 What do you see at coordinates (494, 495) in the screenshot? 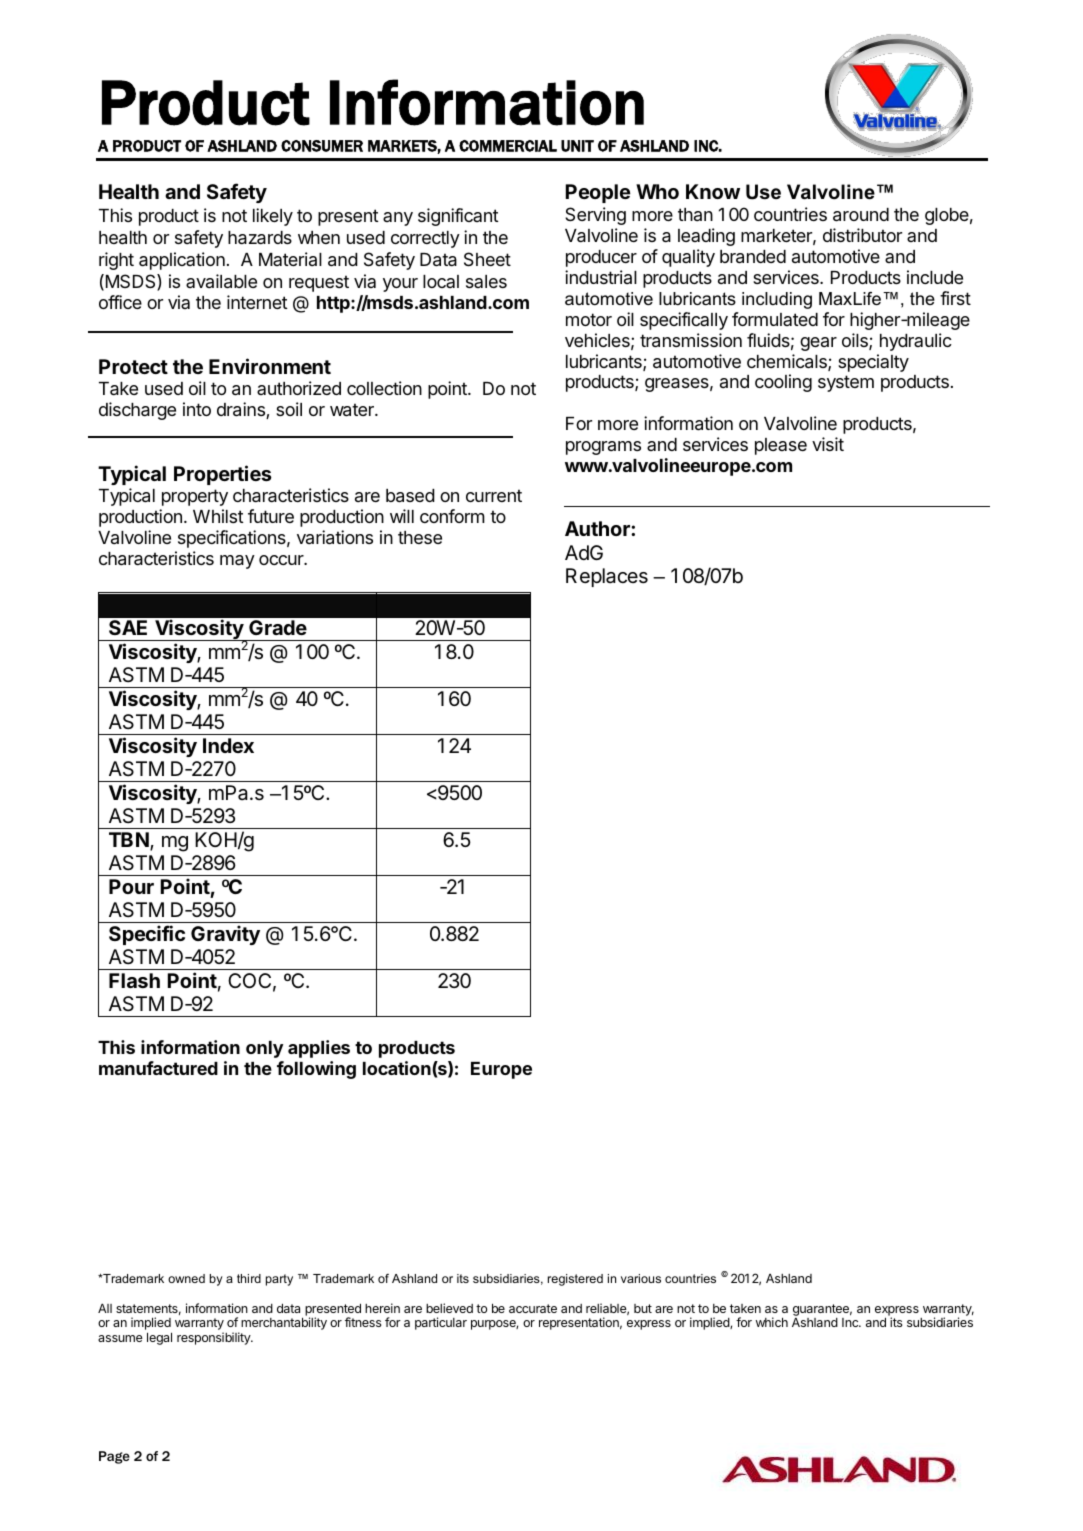
I see `current` at bounding box center [494, 495].
